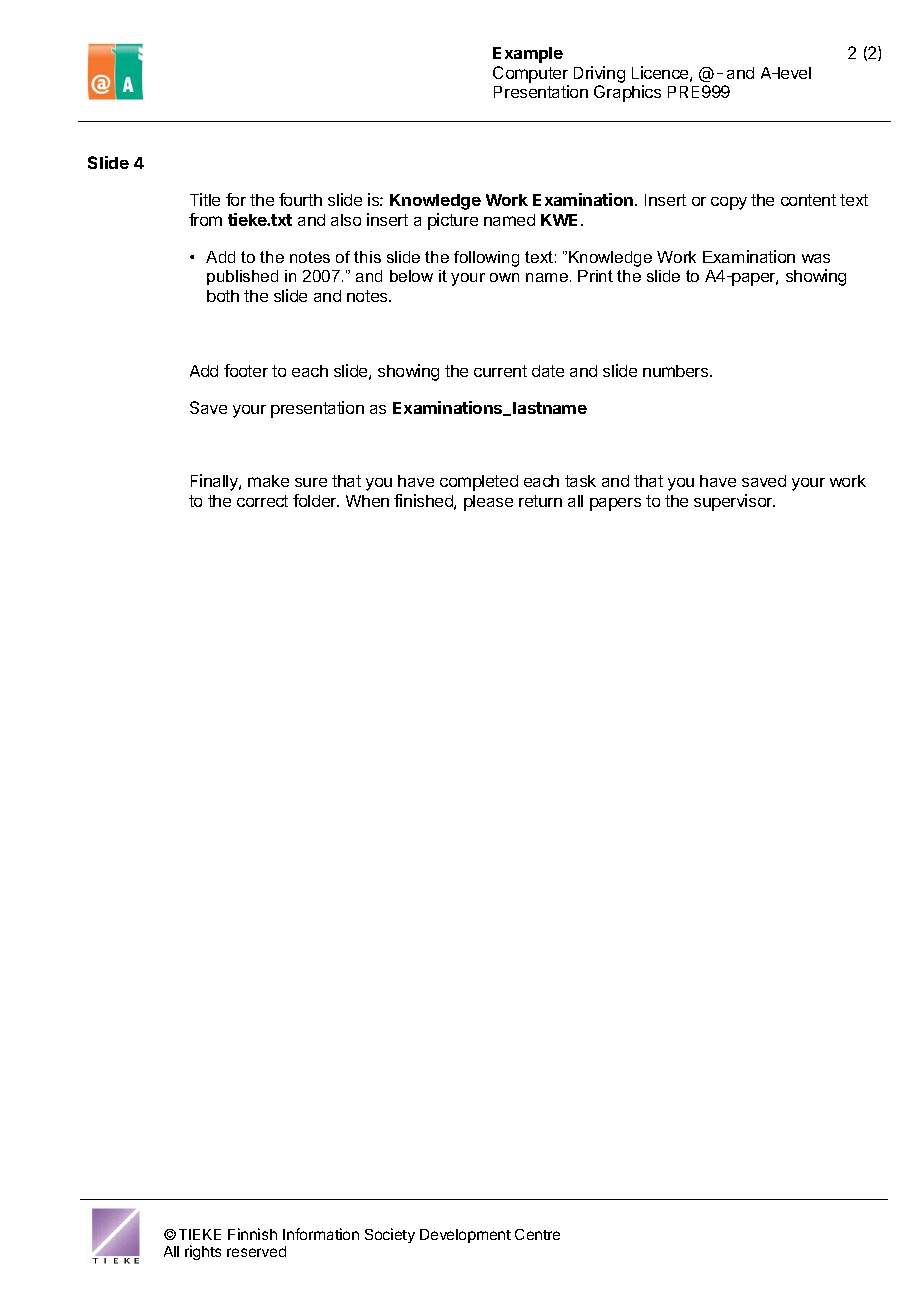 The image size is (924, 1308). Describe the element at coordinates (479, 483) in the screenshot. I see `completed` at that location.
